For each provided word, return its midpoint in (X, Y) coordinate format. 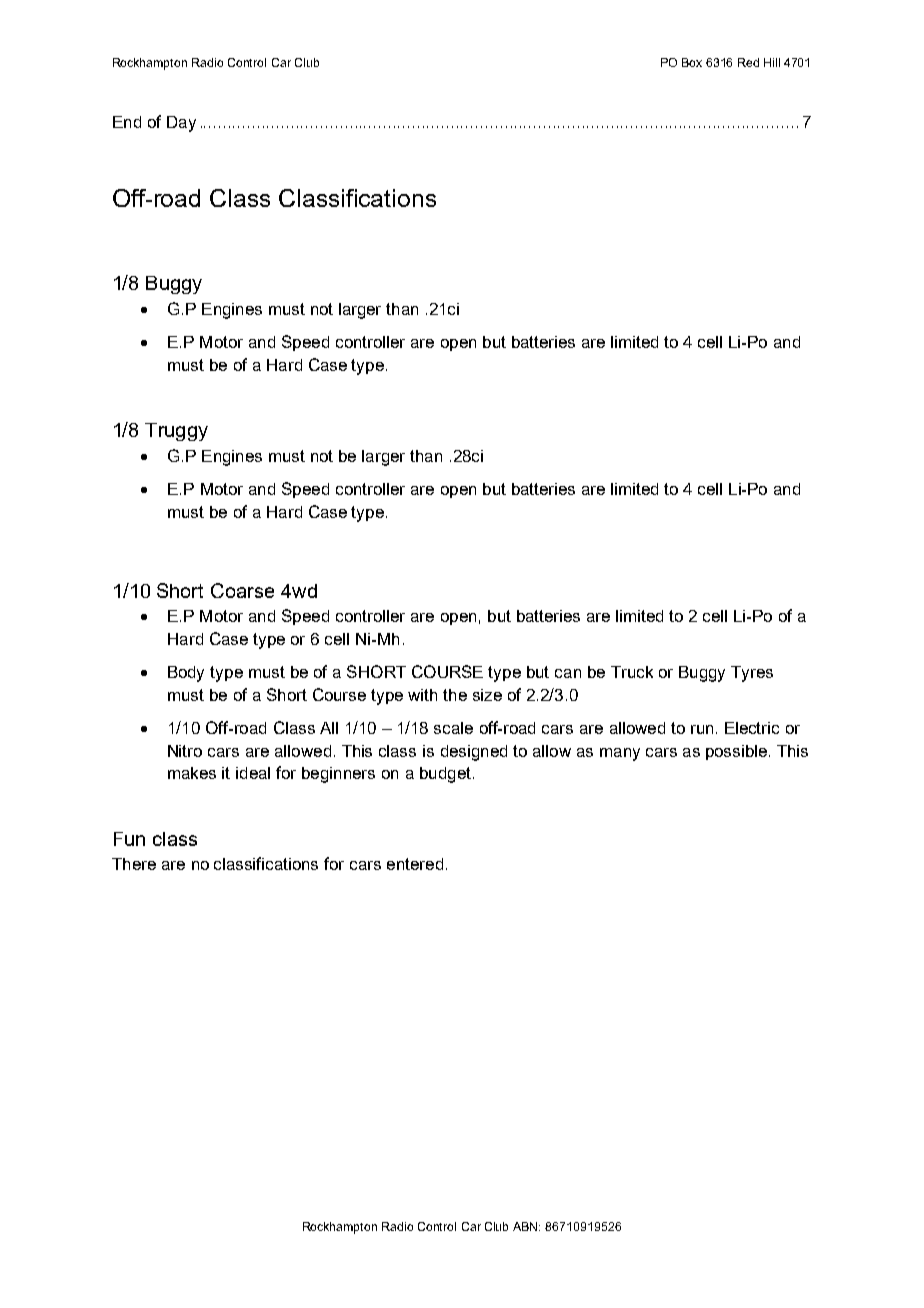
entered (415, 864)
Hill (772, 62)
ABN (526, 1226)
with (422, 695)
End (127, 122)
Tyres (752, 674)
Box (692, 62)
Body (186, 674)
